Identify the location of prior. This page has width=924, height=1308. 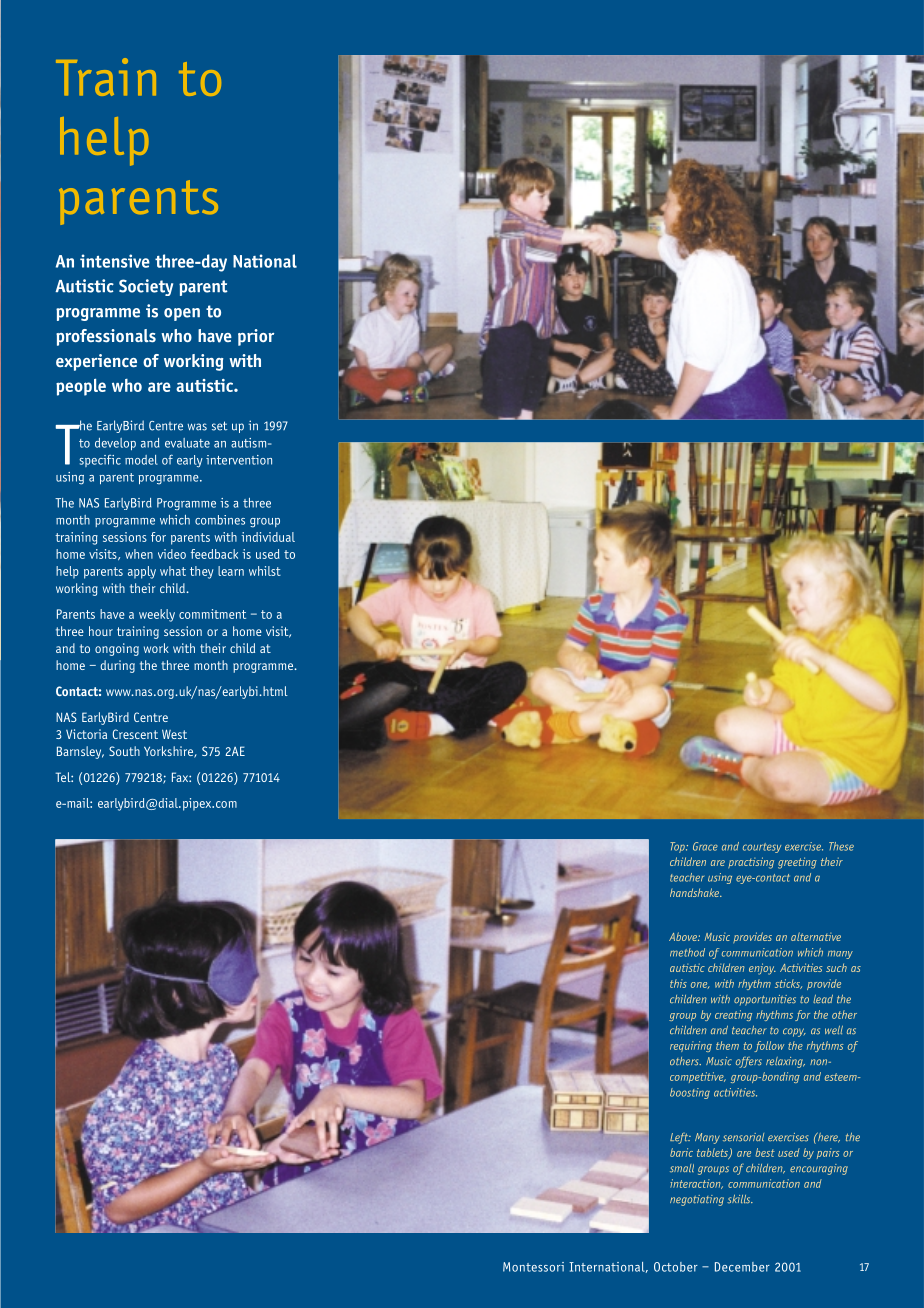
(256, 337).
